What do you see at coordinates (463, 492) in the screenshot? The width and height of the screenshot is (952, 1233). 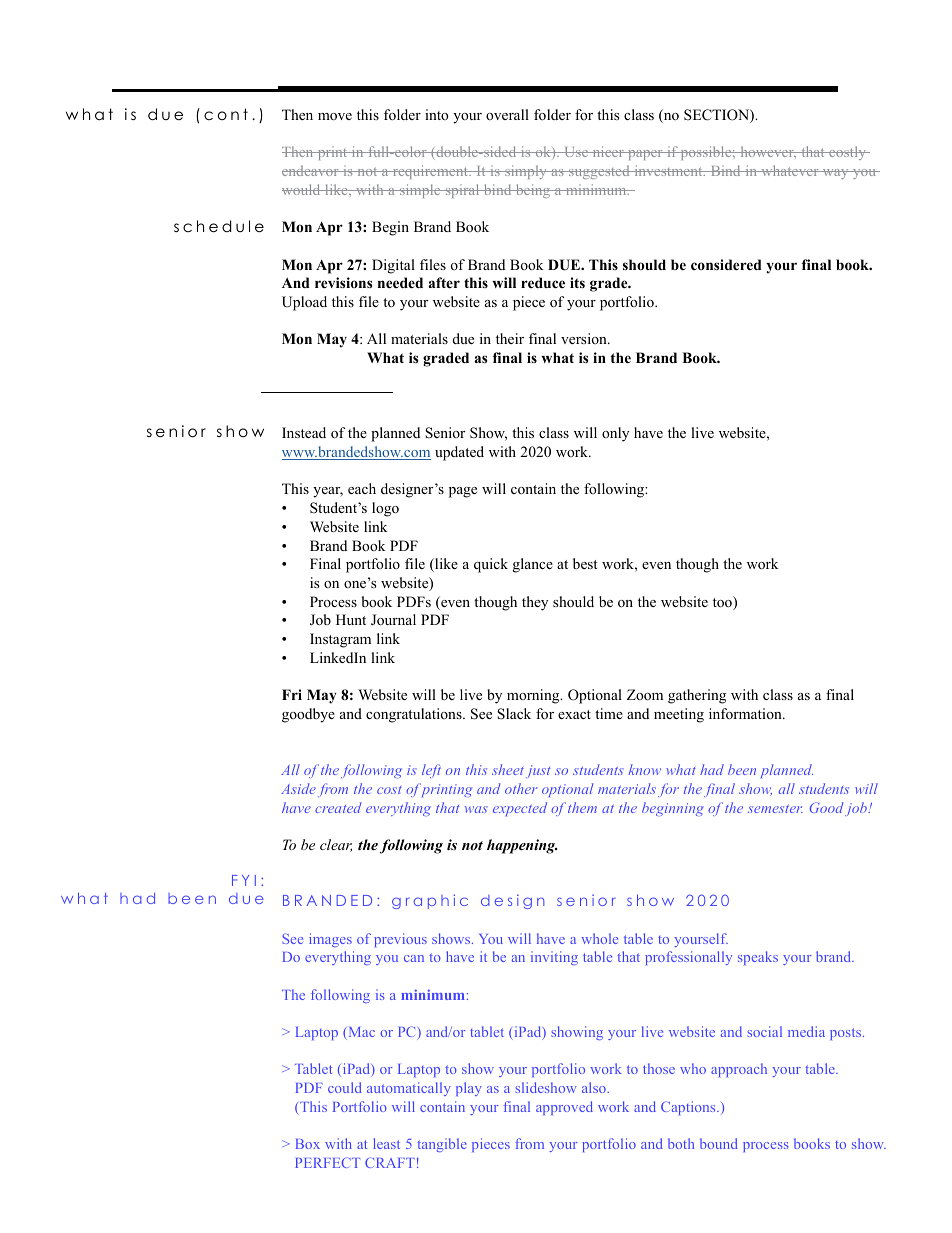 I see `page` at bounding box center [463, 492].
